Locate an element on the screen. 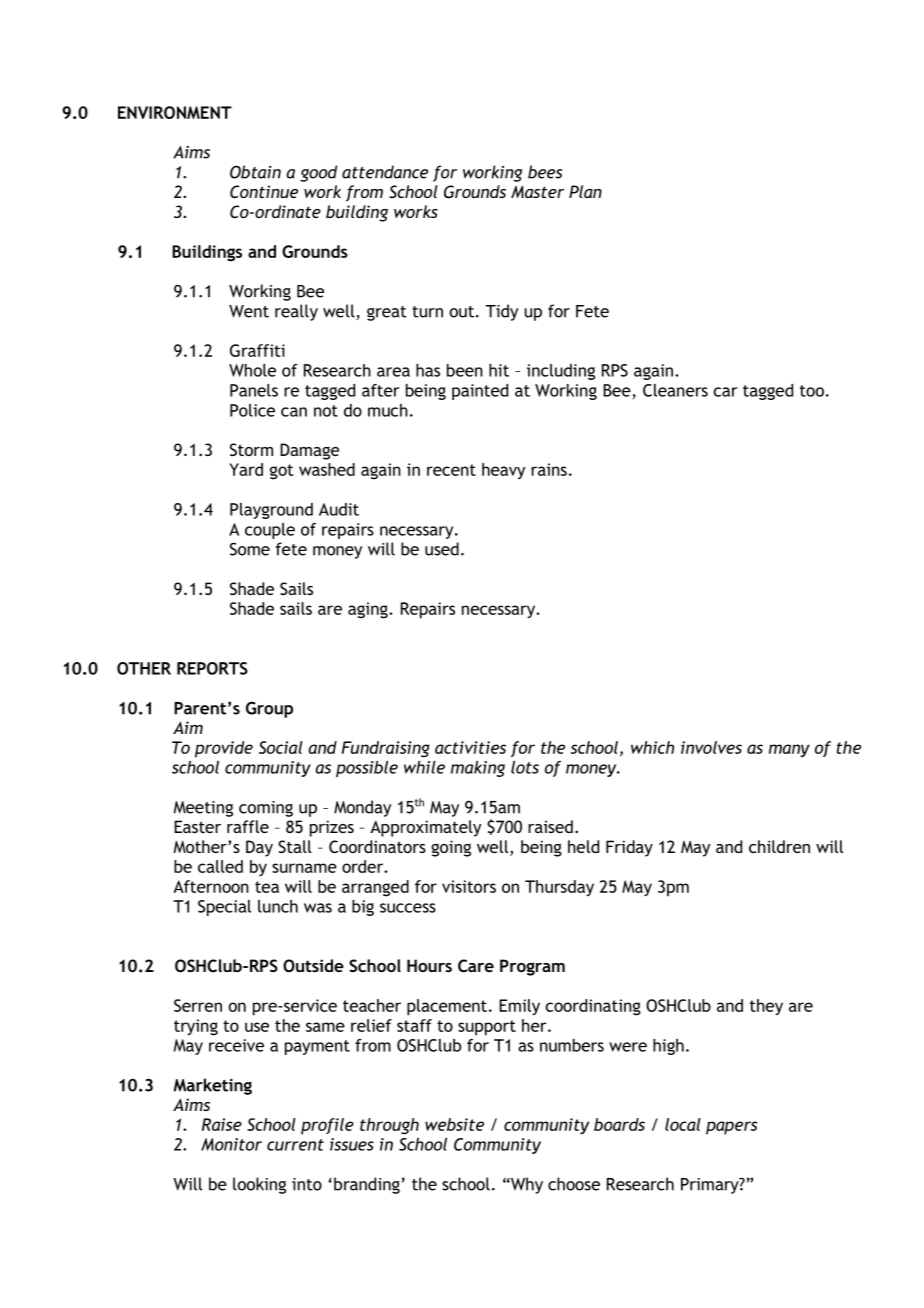  Monitor is located at coordinates (231, 1144).
